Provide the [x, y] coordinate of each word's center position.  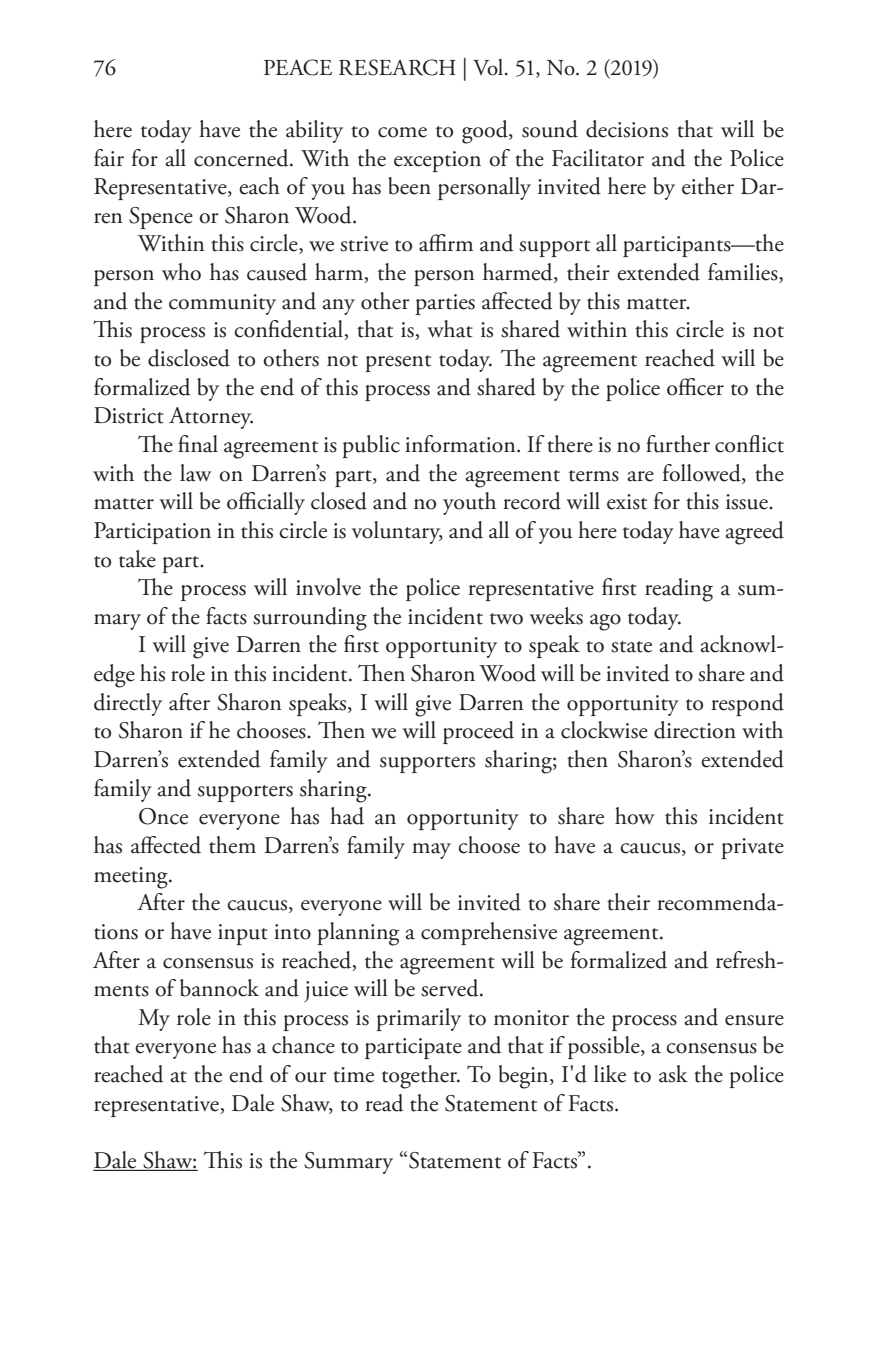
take [137, 559]
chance [303, 1045]
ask [673, 1074]
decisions [627, 129]
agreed [754, 533]
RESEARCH [397, 67]
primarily [418, 1019]
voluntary [397, 532]
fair [109, 158]
